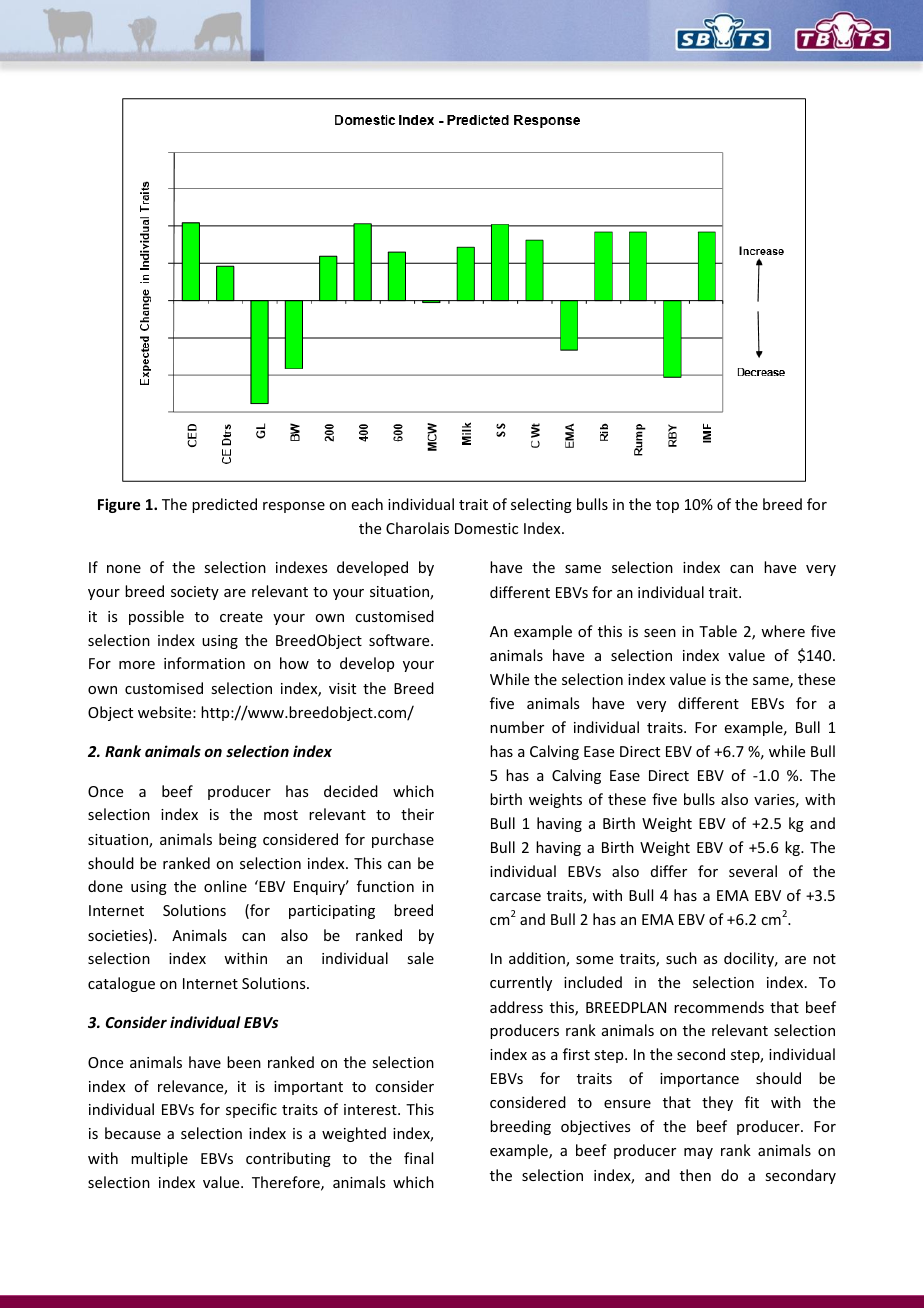  What do you see at coordinates (698, 1153) in the image?
I see `may` at bounding box center [698, 1153].
